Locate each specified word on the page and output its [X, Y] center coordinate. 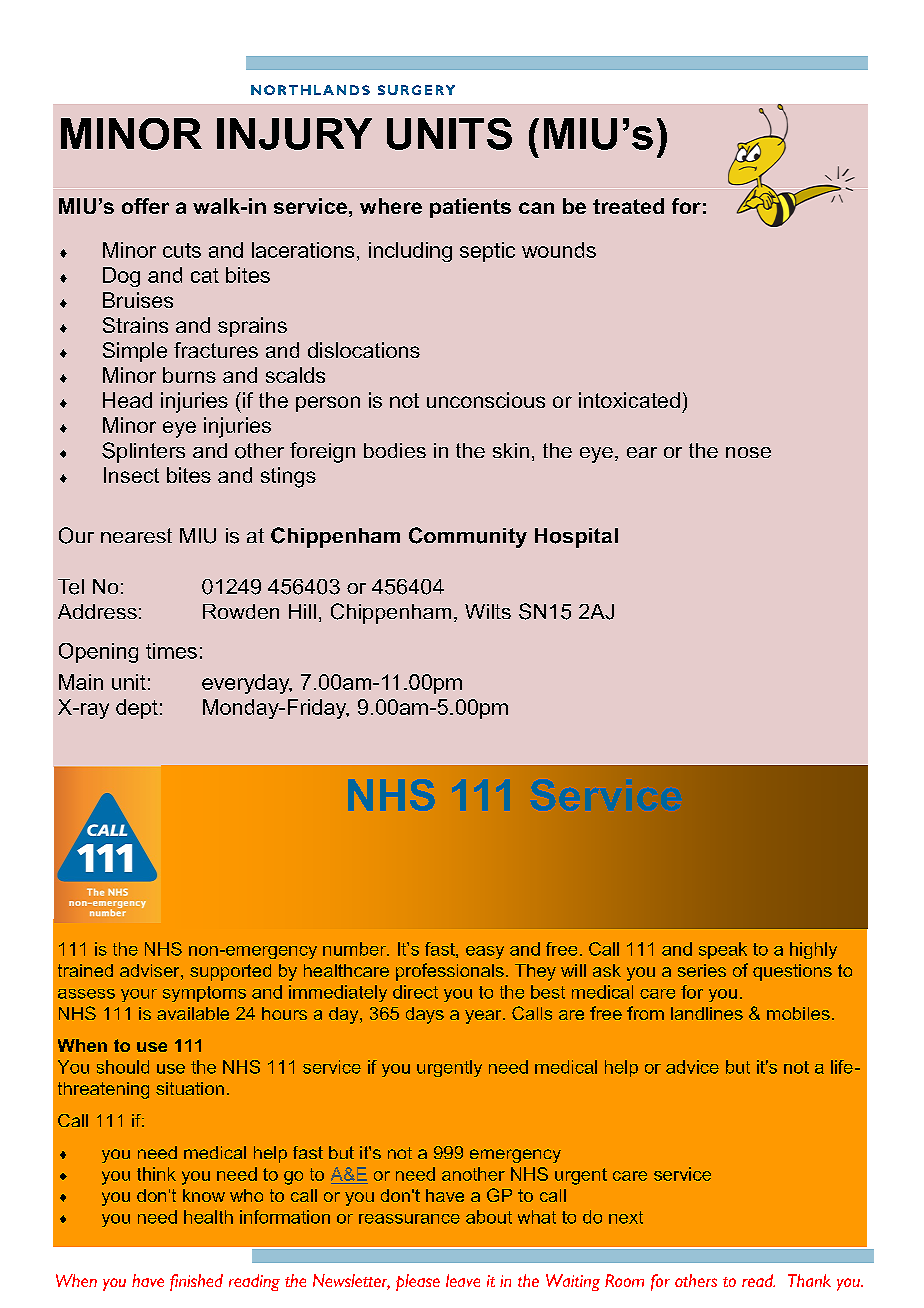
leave [463, 1280]
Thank [809, 1280]
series [702, 970]
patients [470, 208]
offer [145, 206]
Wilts [488, 611]
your [139, 995]
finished [196, 1282]
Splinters [143, 452]
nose [748, 452]
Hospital [576, 538]
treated [628, 206]
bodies [395, 450]
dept [137, 709]
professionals [450, 972]
